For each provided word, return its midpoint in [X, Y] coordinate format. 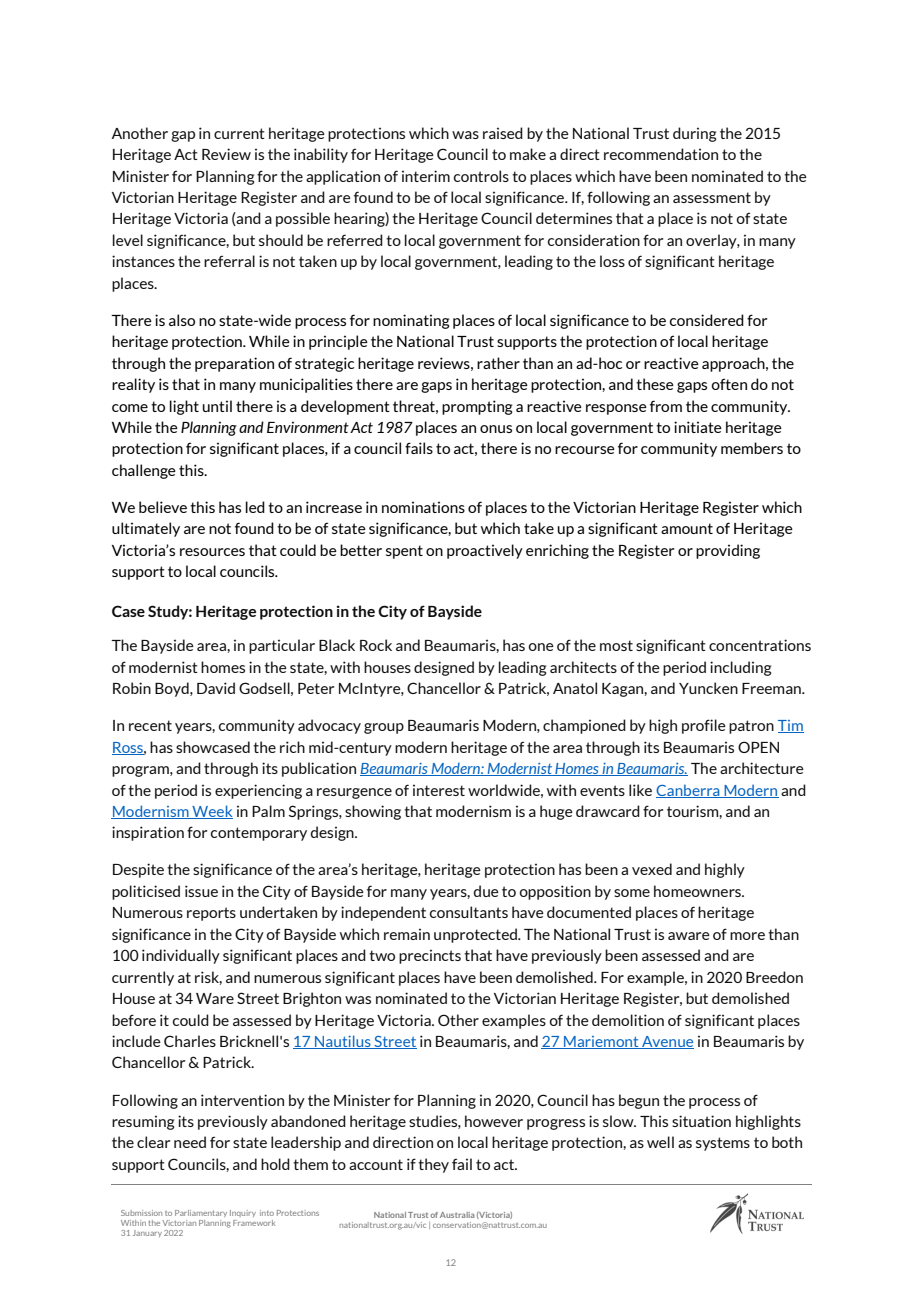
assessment [712, 197]
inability [321, 155]
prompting [477, 407]
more [747, 936]
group [384, 728]
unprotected [476, 935]
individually [181, 956]
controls [481, 176]
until [217, 406]
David [216, 688]
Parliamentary [201, 1213]
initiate [698, 427]
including [740, 668]
